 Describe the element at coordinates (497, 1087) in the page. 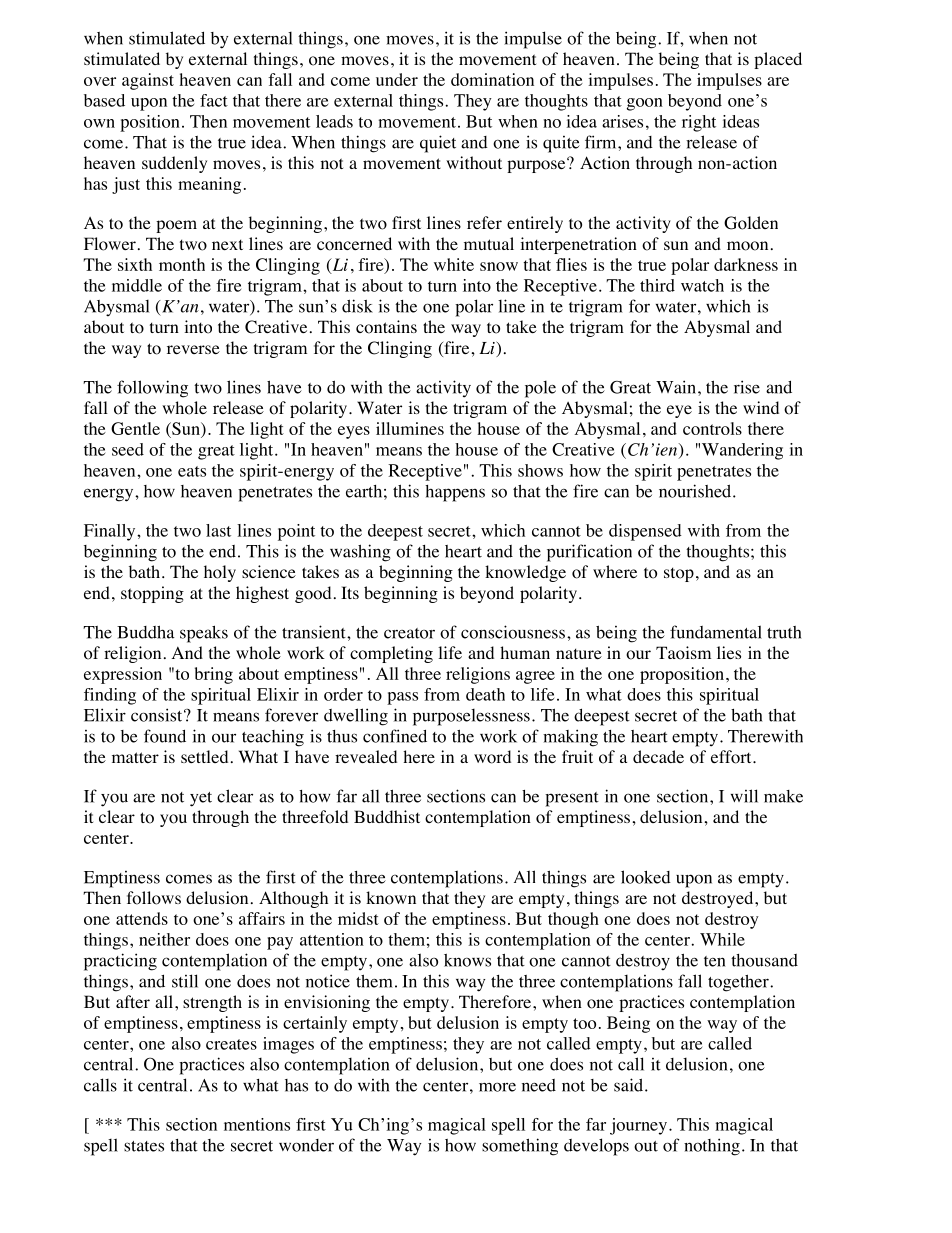

I see `more` at that location.
